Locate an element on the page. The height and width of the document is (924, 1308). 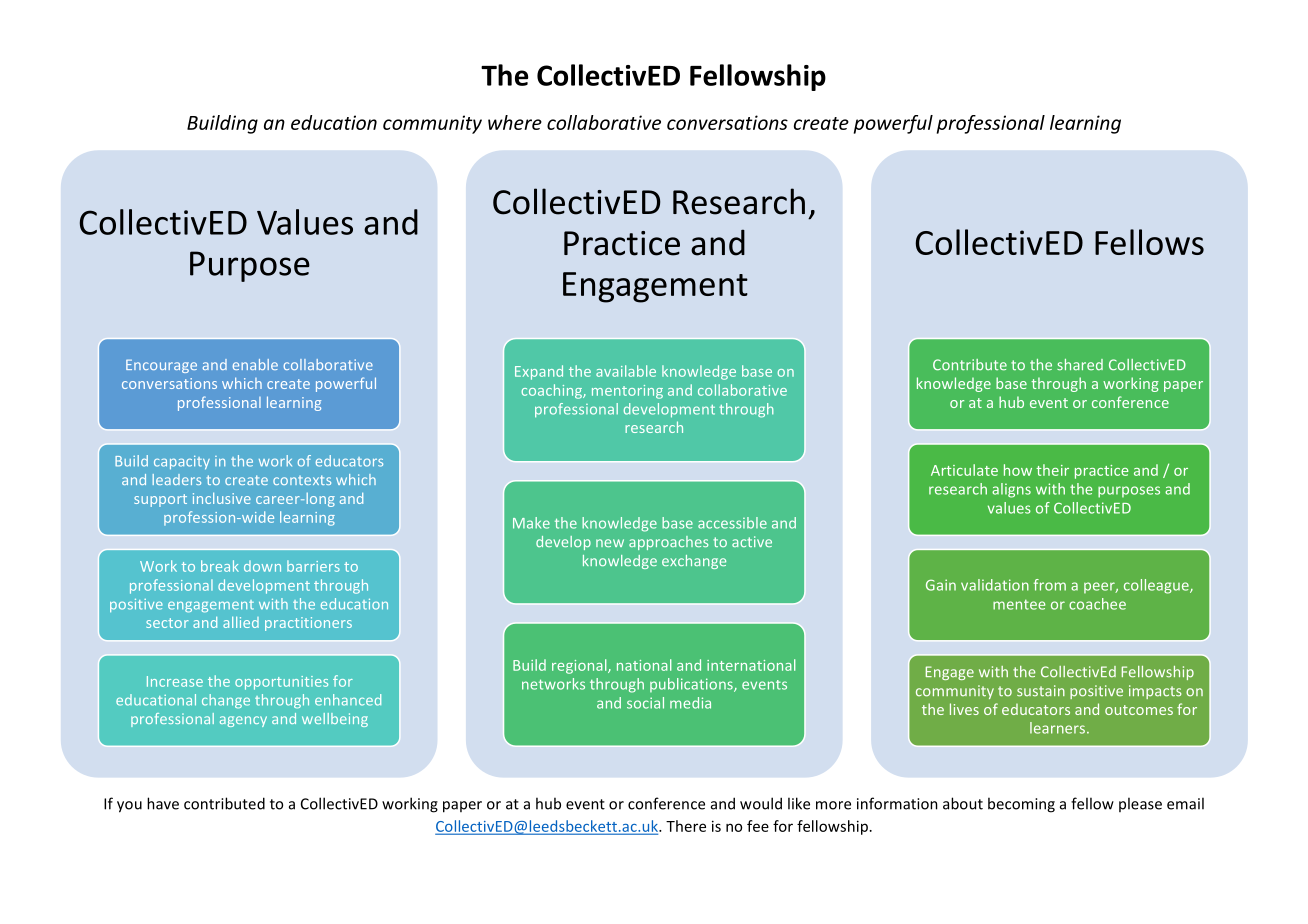
Expand is located at coordinates (539, 372).
